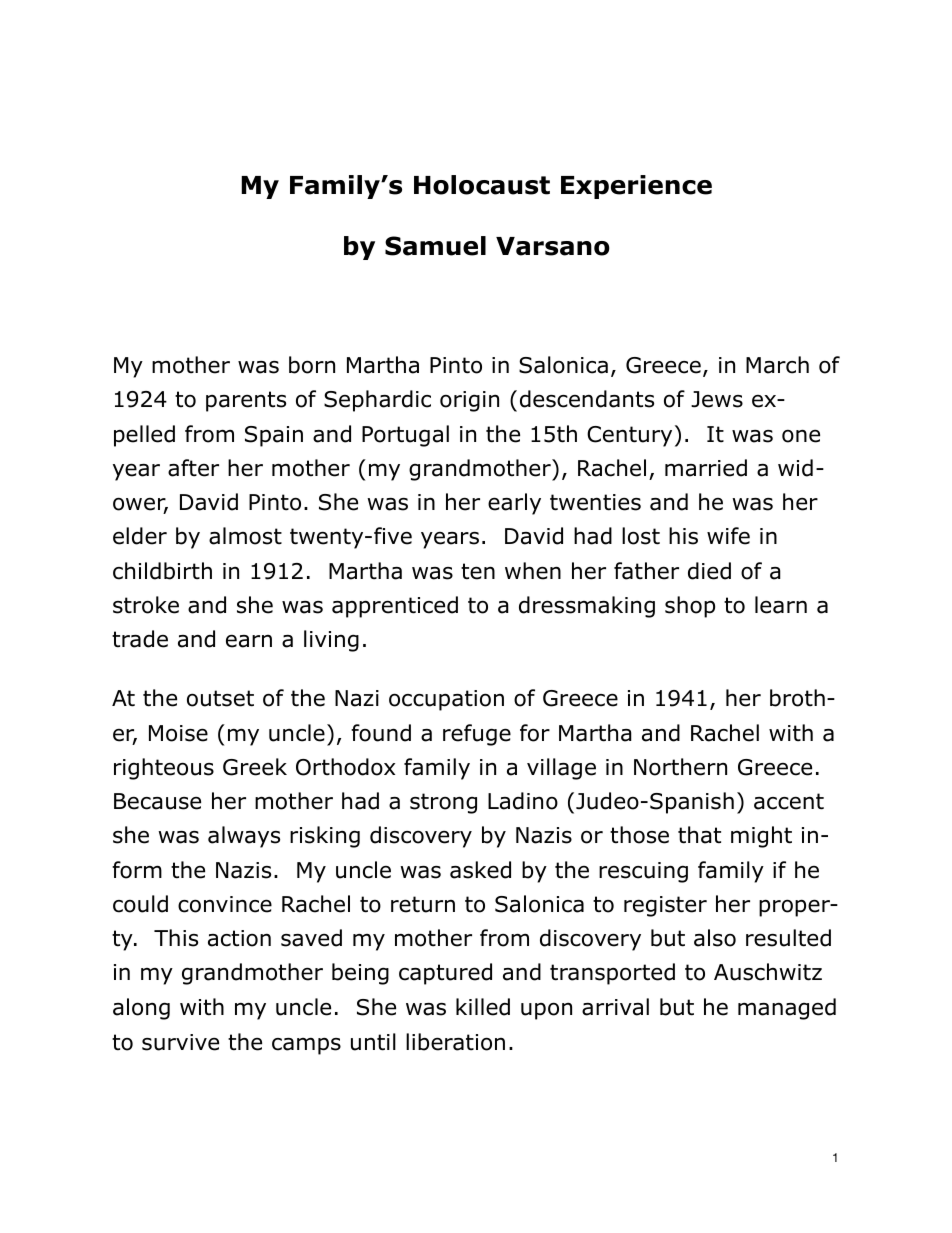 Image resolution: width=952 pixels, height=1233 pixels. Describe the element at coordinates (482, 185) in the document. I see `Holocaust` at that location.
